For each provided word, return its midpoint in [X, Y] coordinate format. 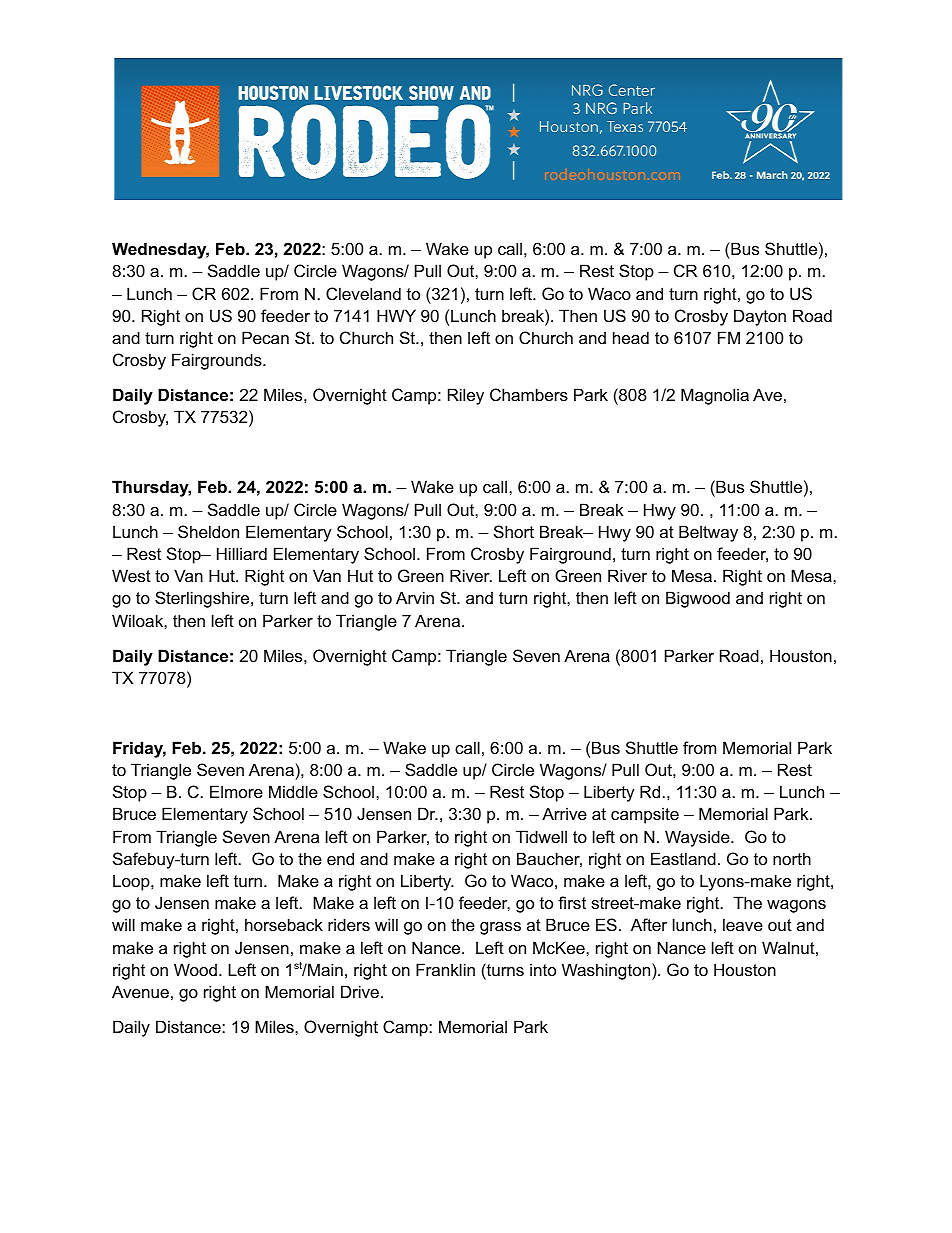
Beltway [708, 533]
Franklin [445, 969]
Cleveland [363, 293]
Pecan [265, 337]
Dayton [760, 317]
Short [514, 531]
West [131, 575]
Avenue [140, 991]
